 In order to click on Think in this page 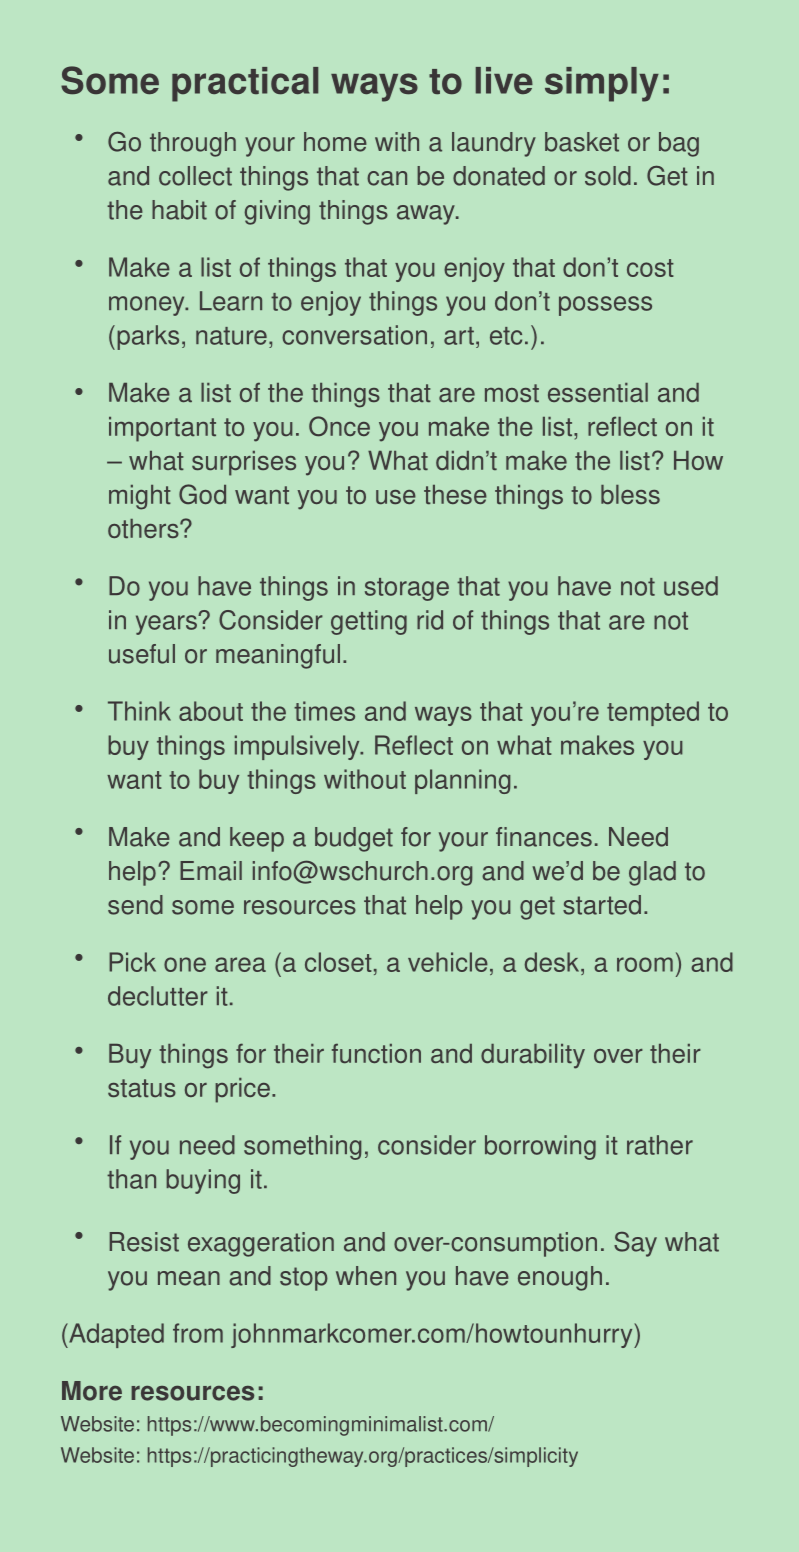, I will do `click(139, 711)`.
